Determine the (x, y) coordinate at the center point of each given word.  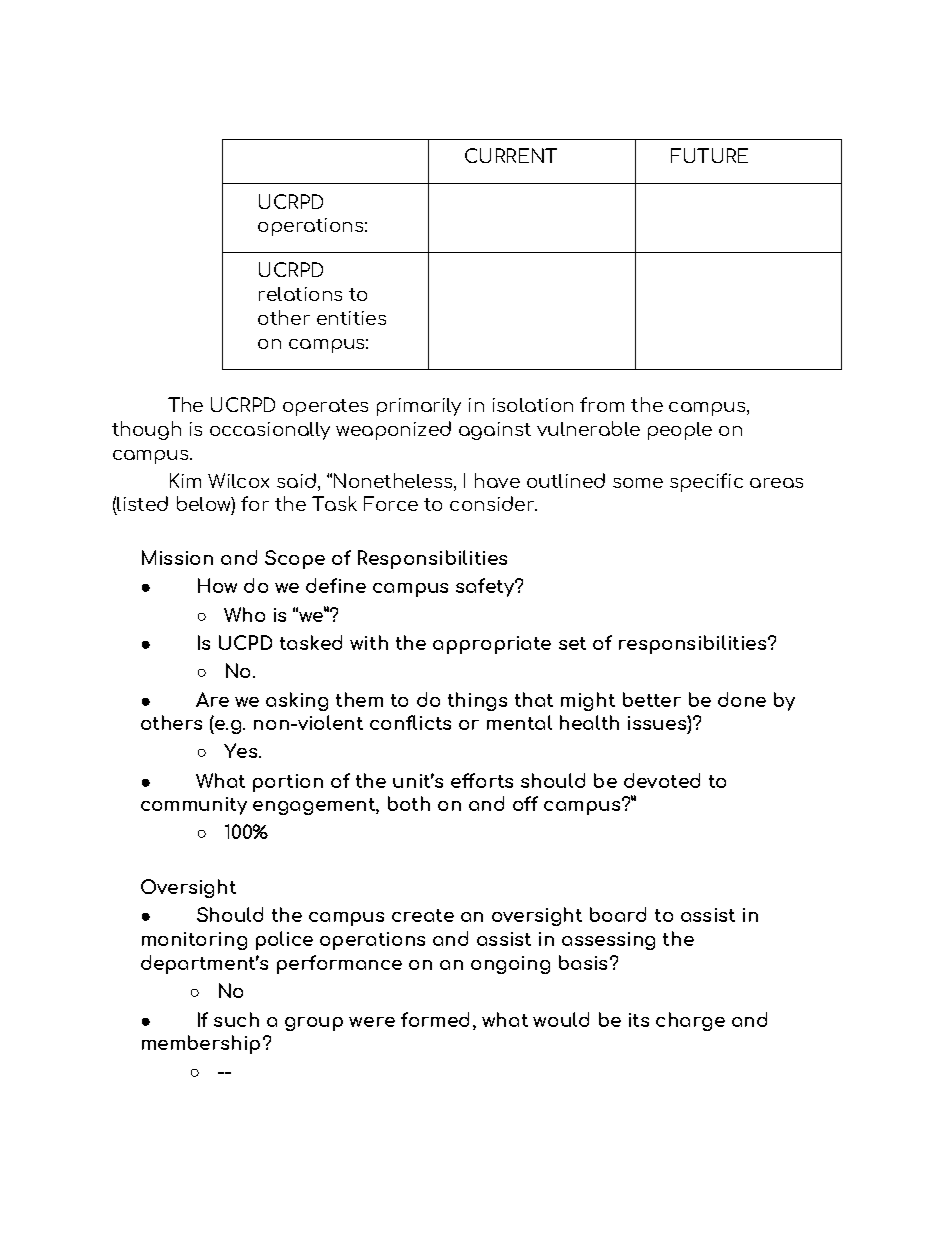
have (497, 480)
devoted (662, 780)
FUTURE (709, 155)
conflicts (410, 722)
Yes (242, 750)
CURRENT (511, 155)
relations (300, 294)
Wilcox (238, 480)
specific (706, 482)
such (236, 1019)
